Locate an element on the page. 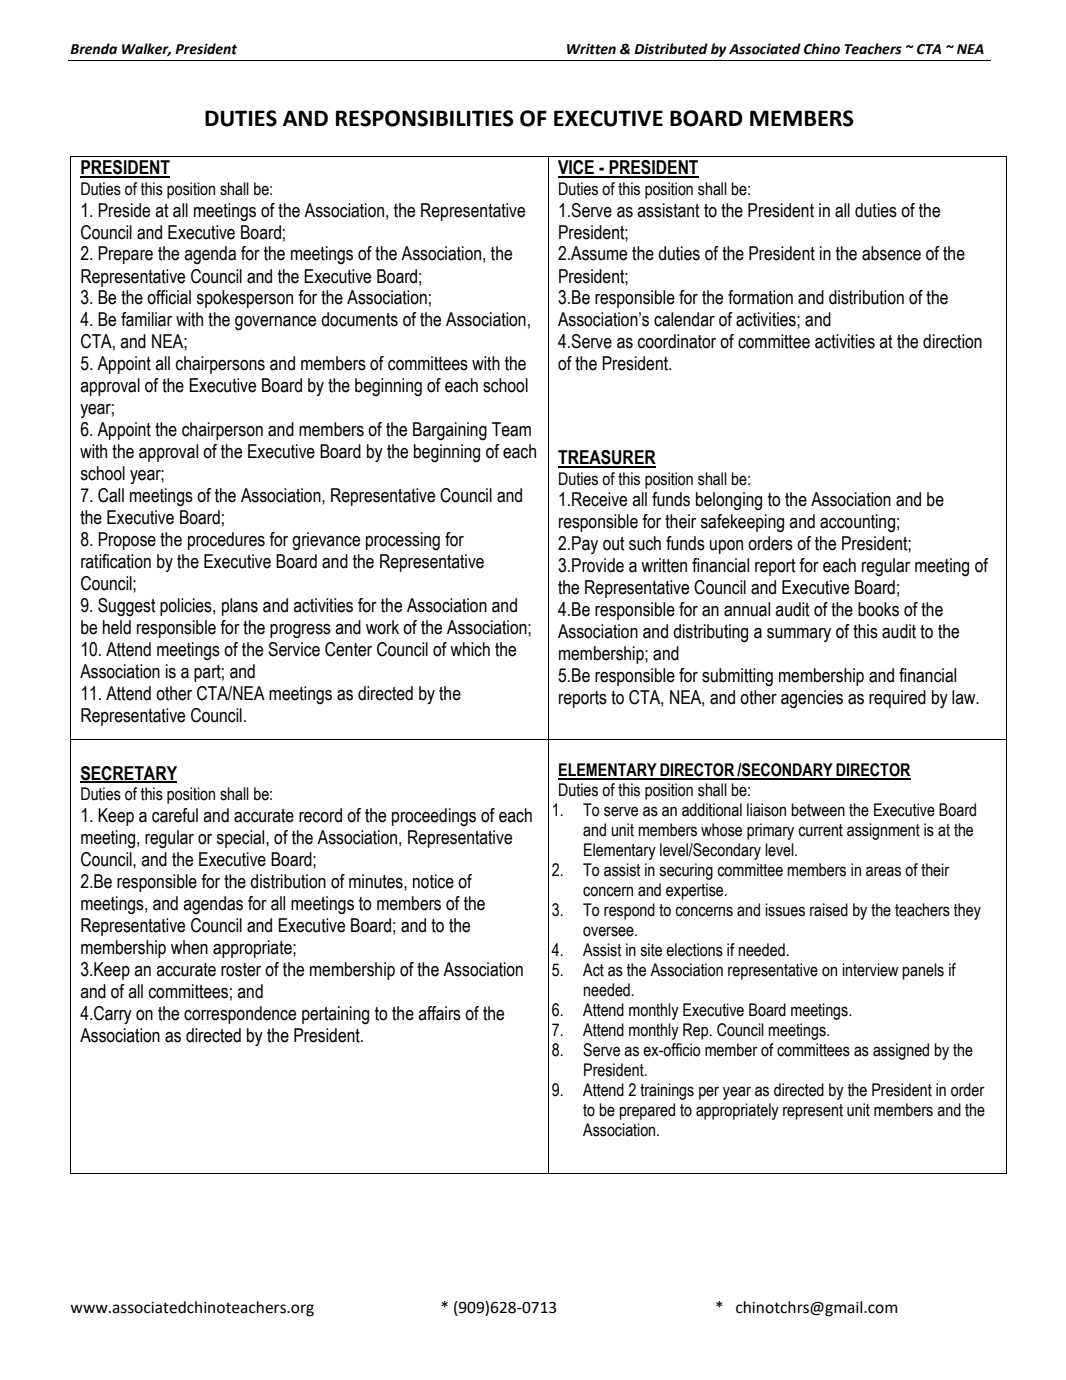  Walker is located at coordinates (146, 49).
